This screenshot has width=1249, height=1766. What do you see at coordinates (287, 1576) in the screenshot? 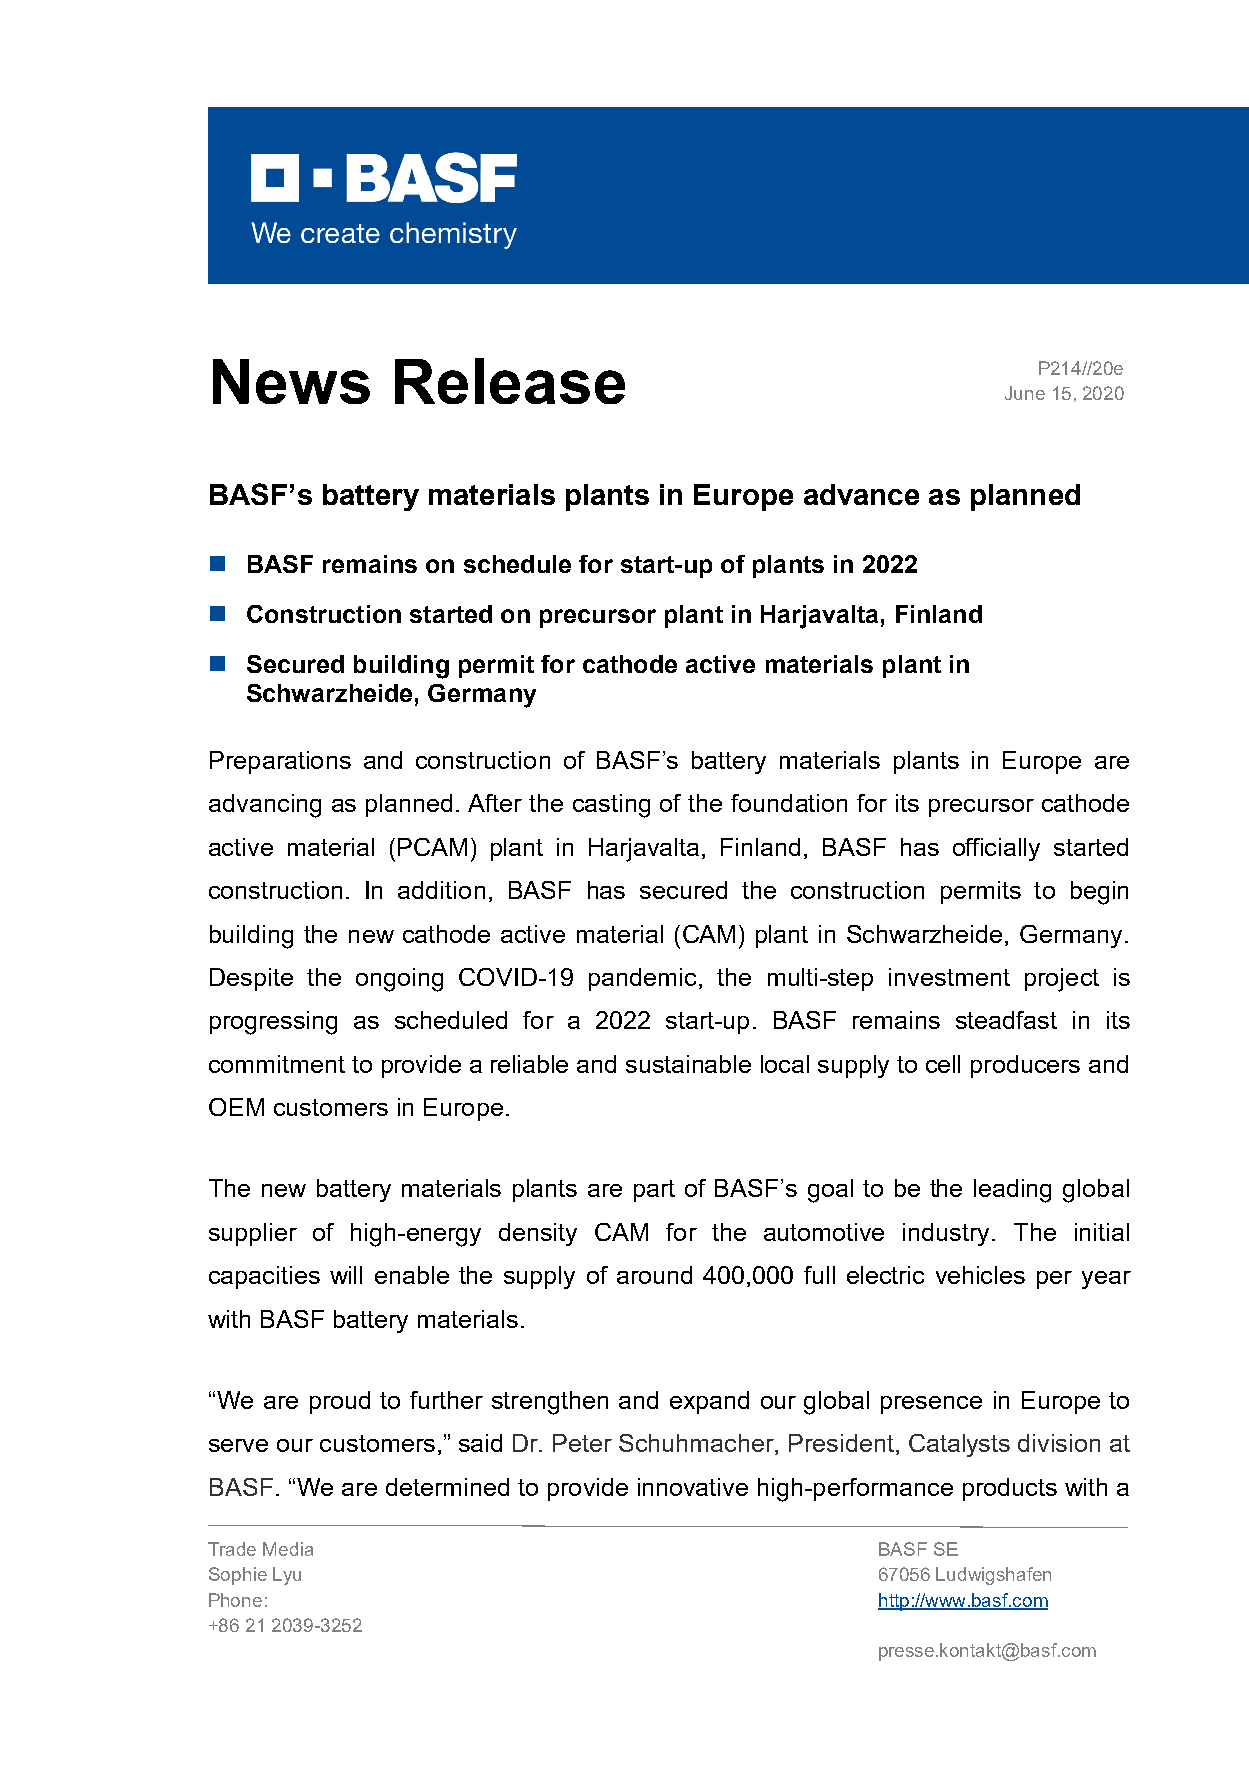
I see `Lyu` at bounding box center [287, 1576].
